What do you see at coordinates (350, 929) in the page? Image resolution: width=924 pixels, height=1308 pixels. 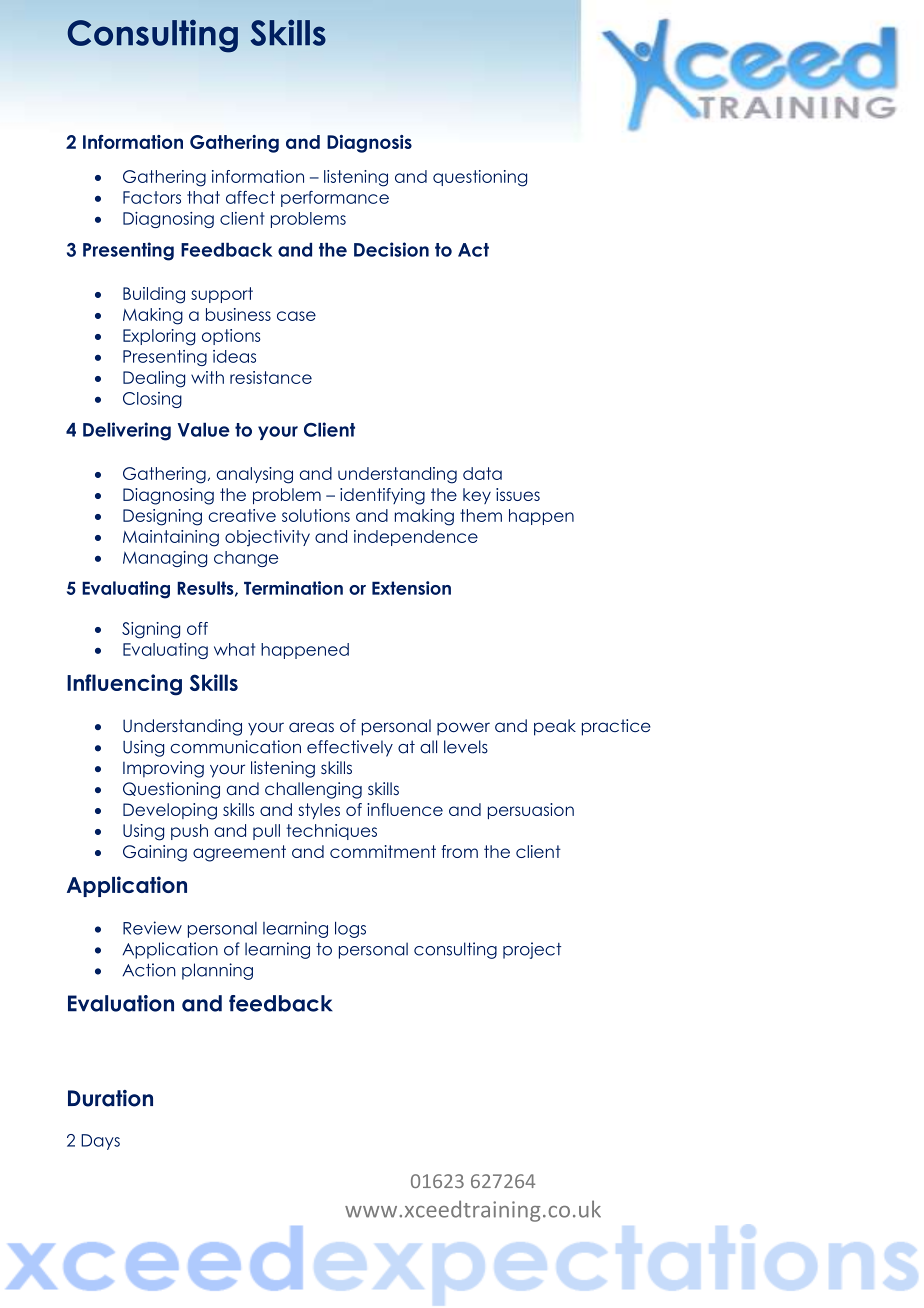 I see `logs` at bounding box center [350, 929].
